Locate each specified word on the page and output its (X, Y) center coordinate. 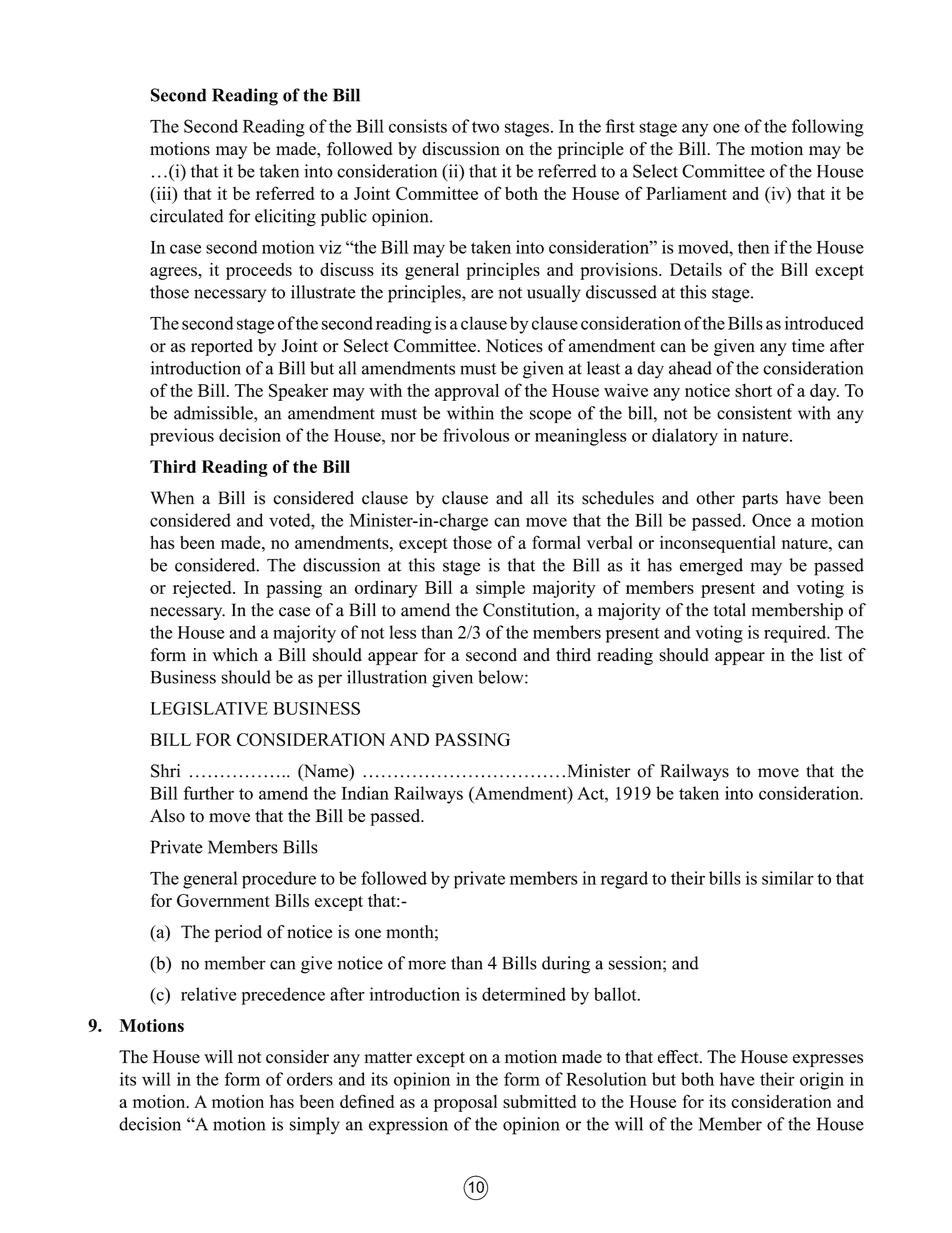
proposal (465, 1103)
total (730, 610)
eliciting (285, 218)
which (235, 655)
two (485, 127)
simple (500, 589)
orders (310, 1079)
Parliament (686, 193)
